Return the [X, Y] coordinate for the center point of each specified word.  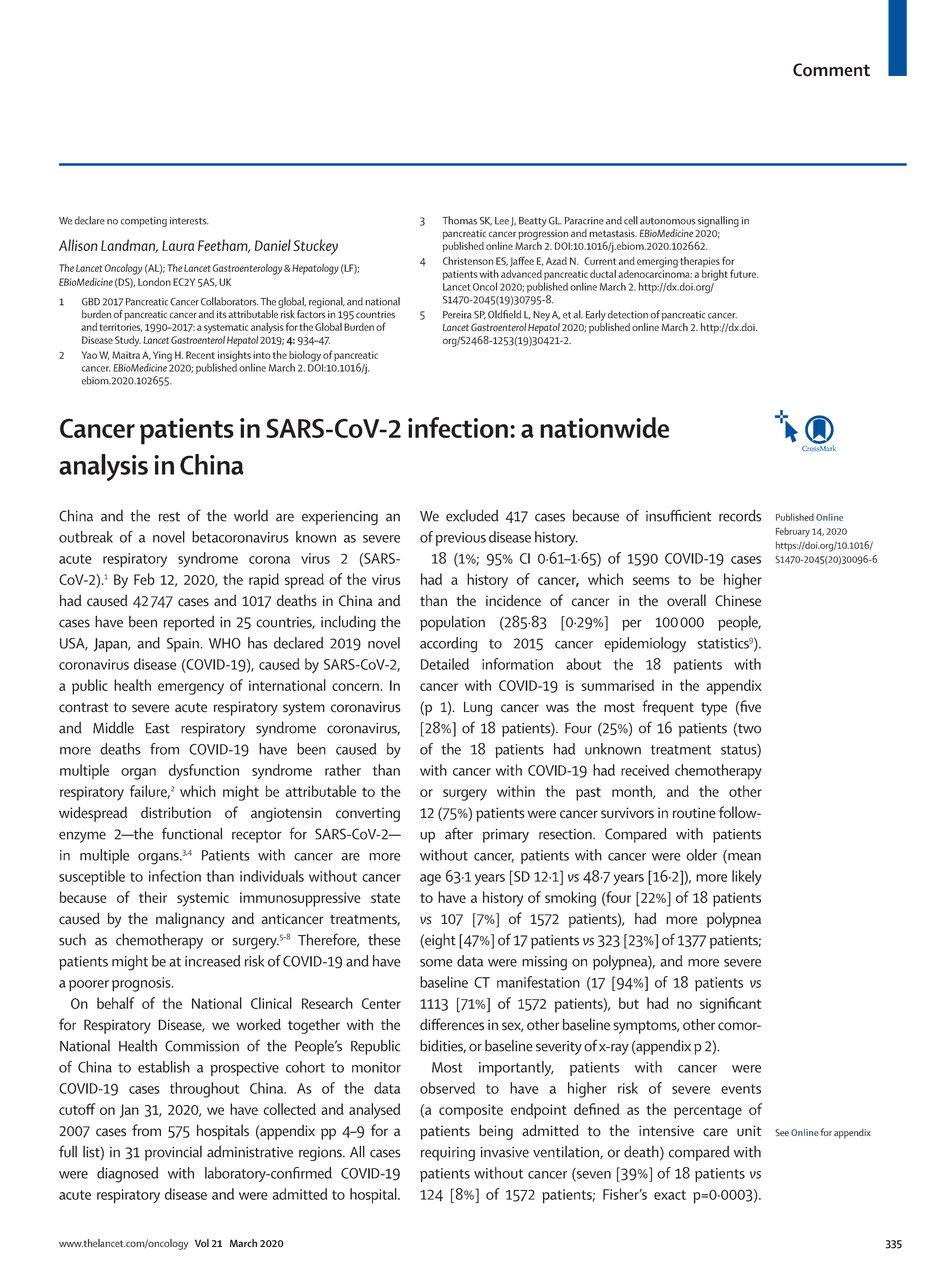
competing [144, 222]
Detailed [445, 664]
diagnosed [128, 1175]
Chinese [738, 600]
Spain [184, 645]
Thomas [459, 220]
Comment [831, 70]
